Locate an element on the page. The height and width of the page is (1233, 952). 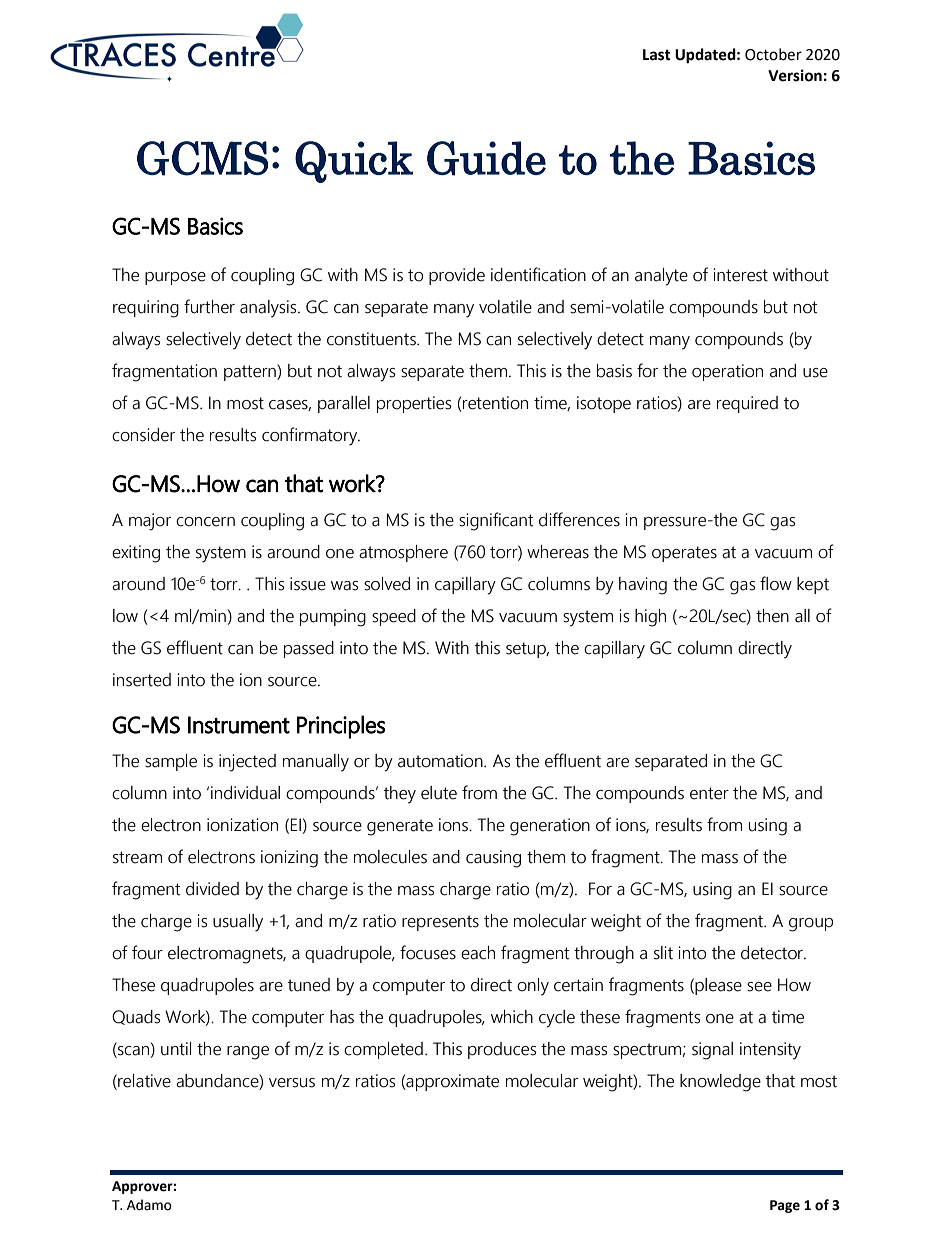
Quick is located at coordinates (354, 162).
